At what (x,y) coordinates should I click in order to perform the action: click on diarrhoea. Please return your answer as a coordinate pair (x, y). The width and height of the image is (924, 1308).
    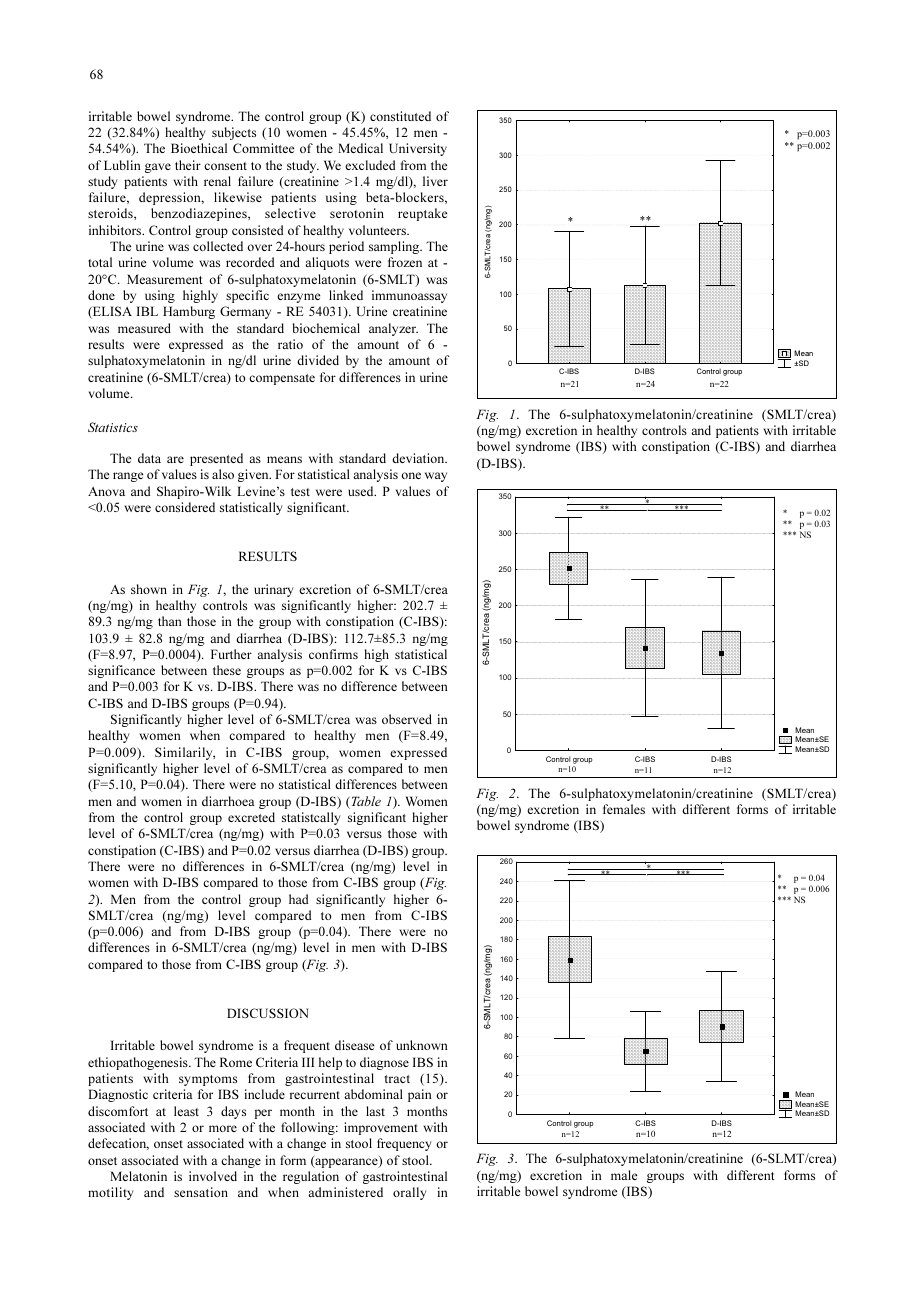
    Looking at the image, I should click on (228, 801).
